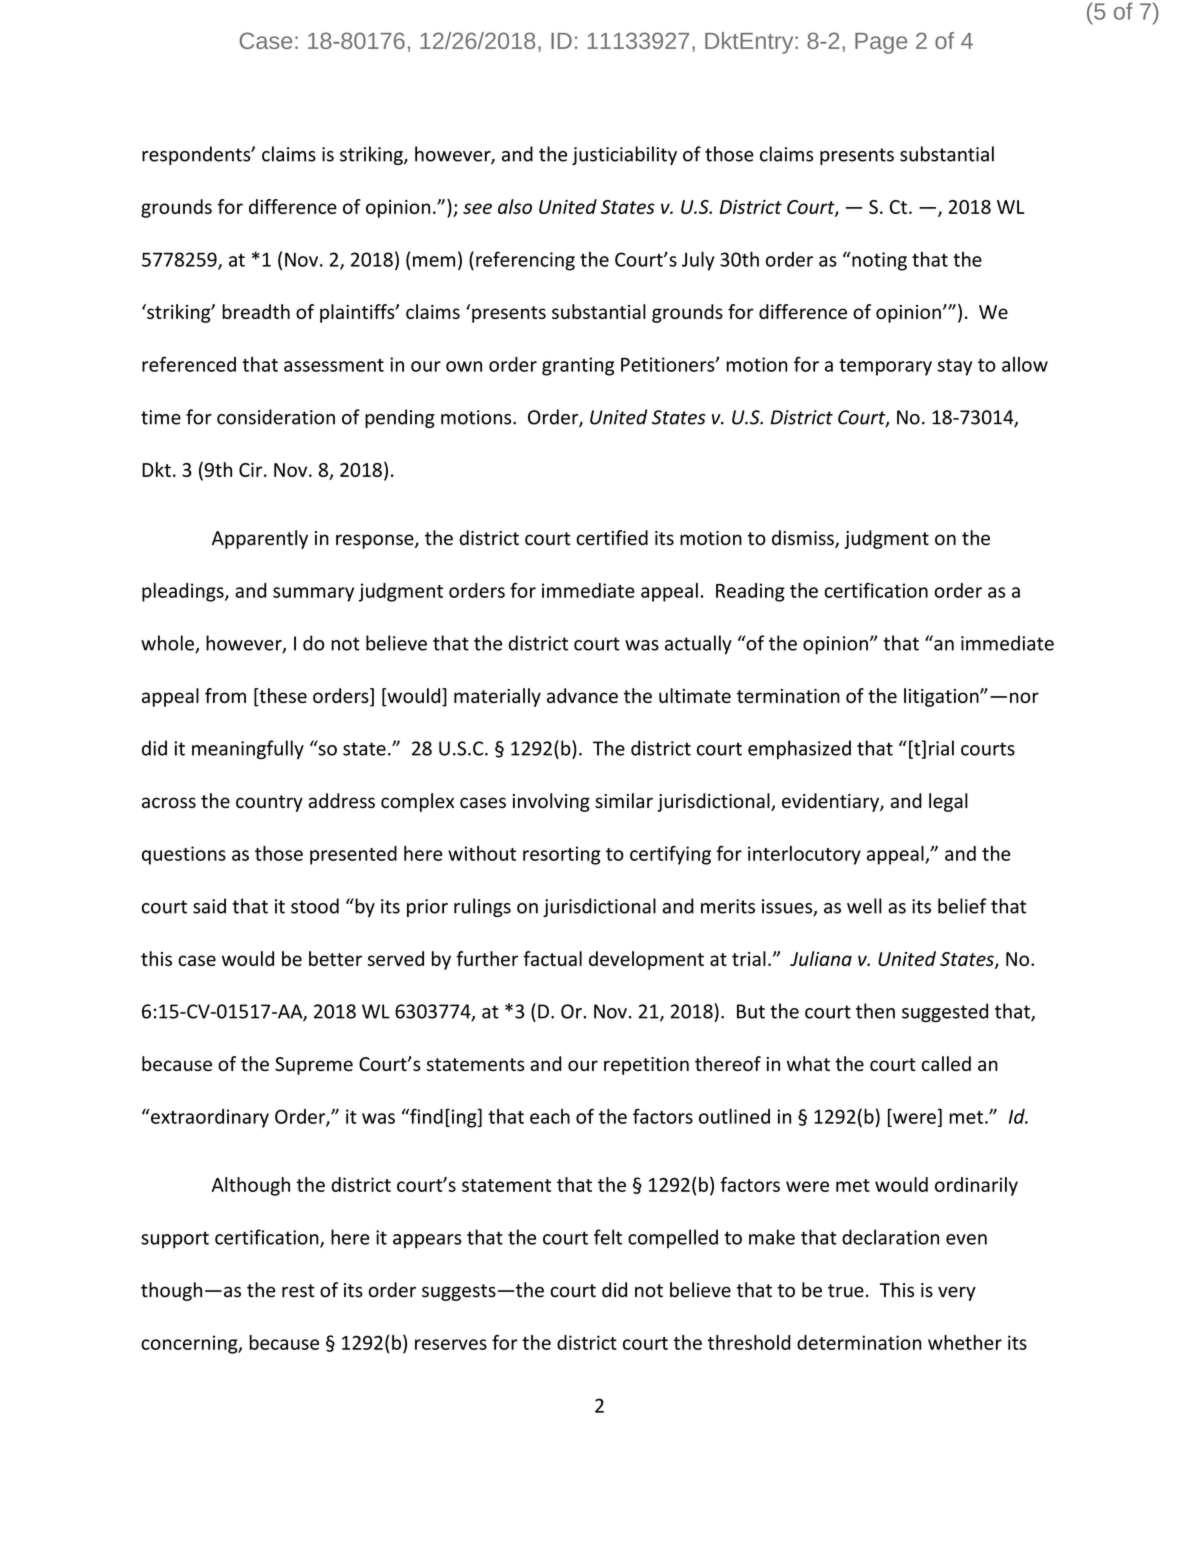  I want to click on belief, so click(962, 906).
